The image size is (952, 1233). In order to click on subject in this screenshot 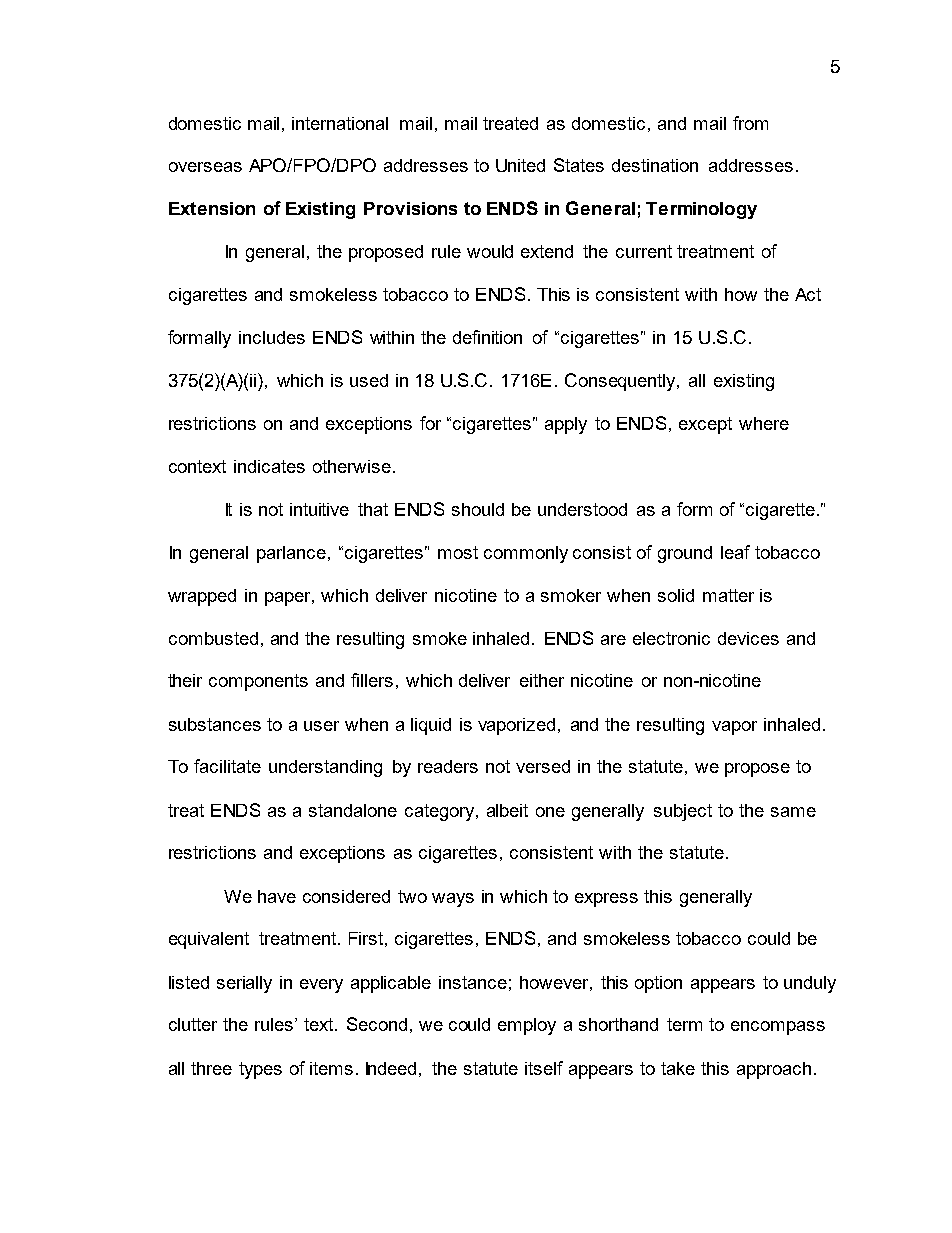, I will do `click(683, 812)`.
